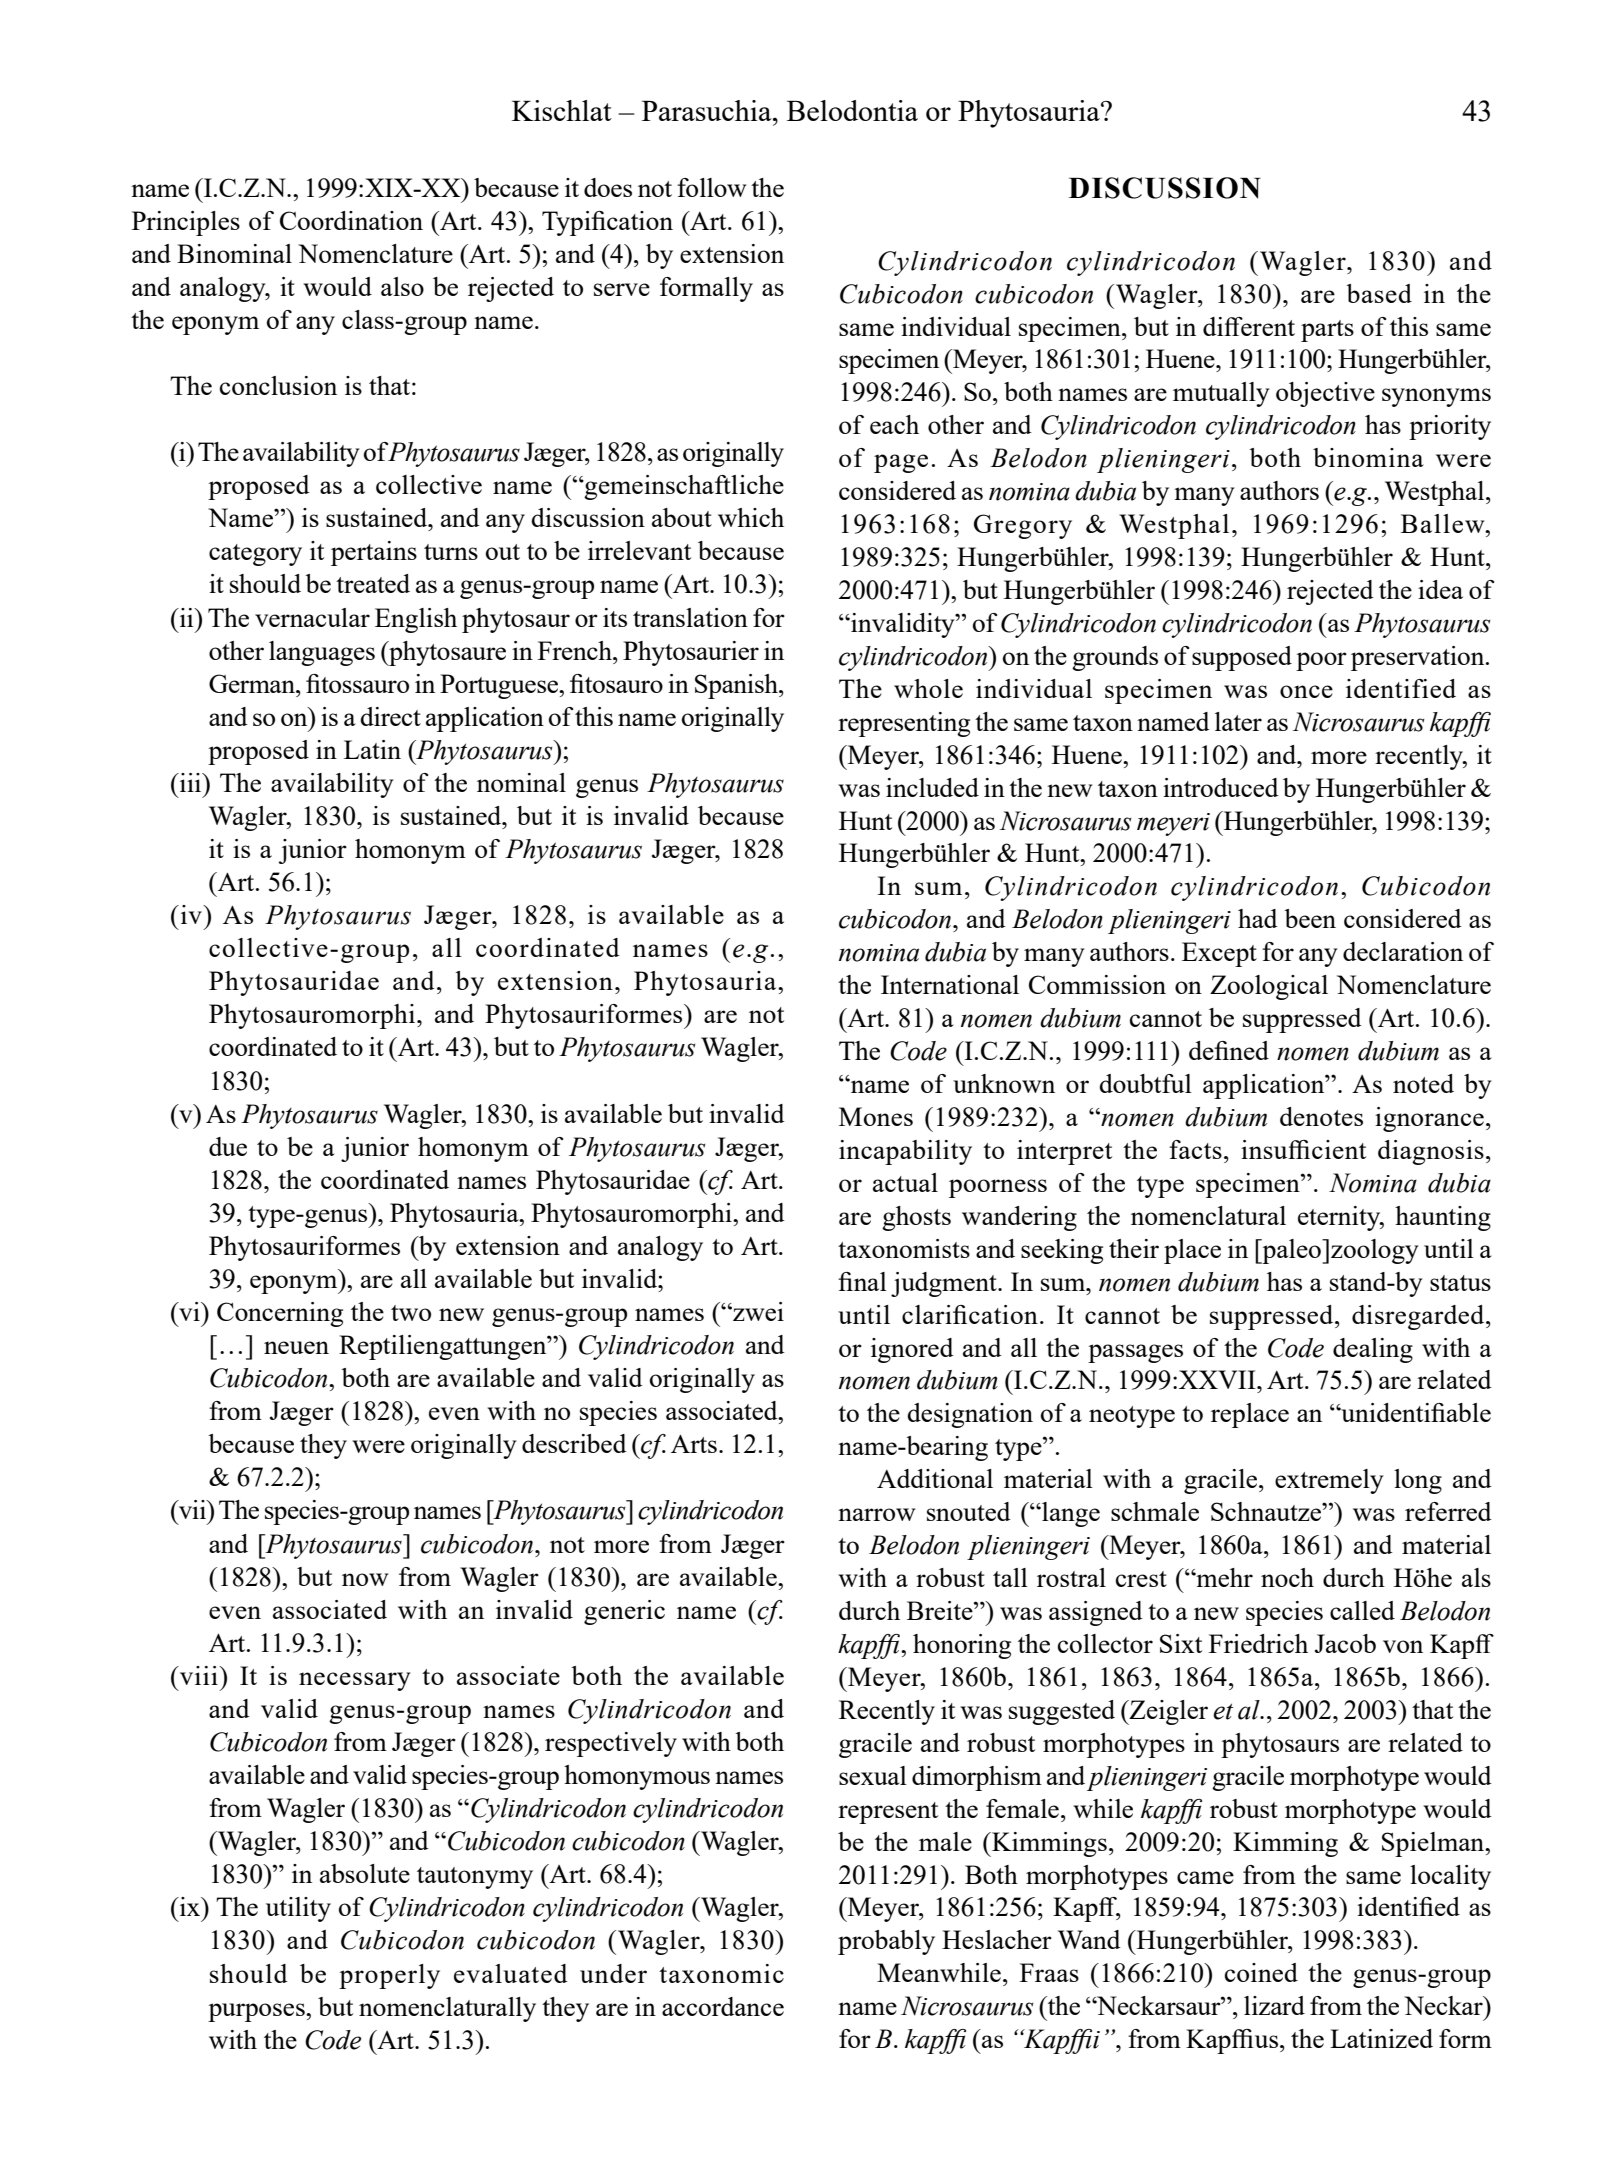 The width and height of the screenshot is (1623, 2164). I want to click on dealing, so click(1373, 1350).
